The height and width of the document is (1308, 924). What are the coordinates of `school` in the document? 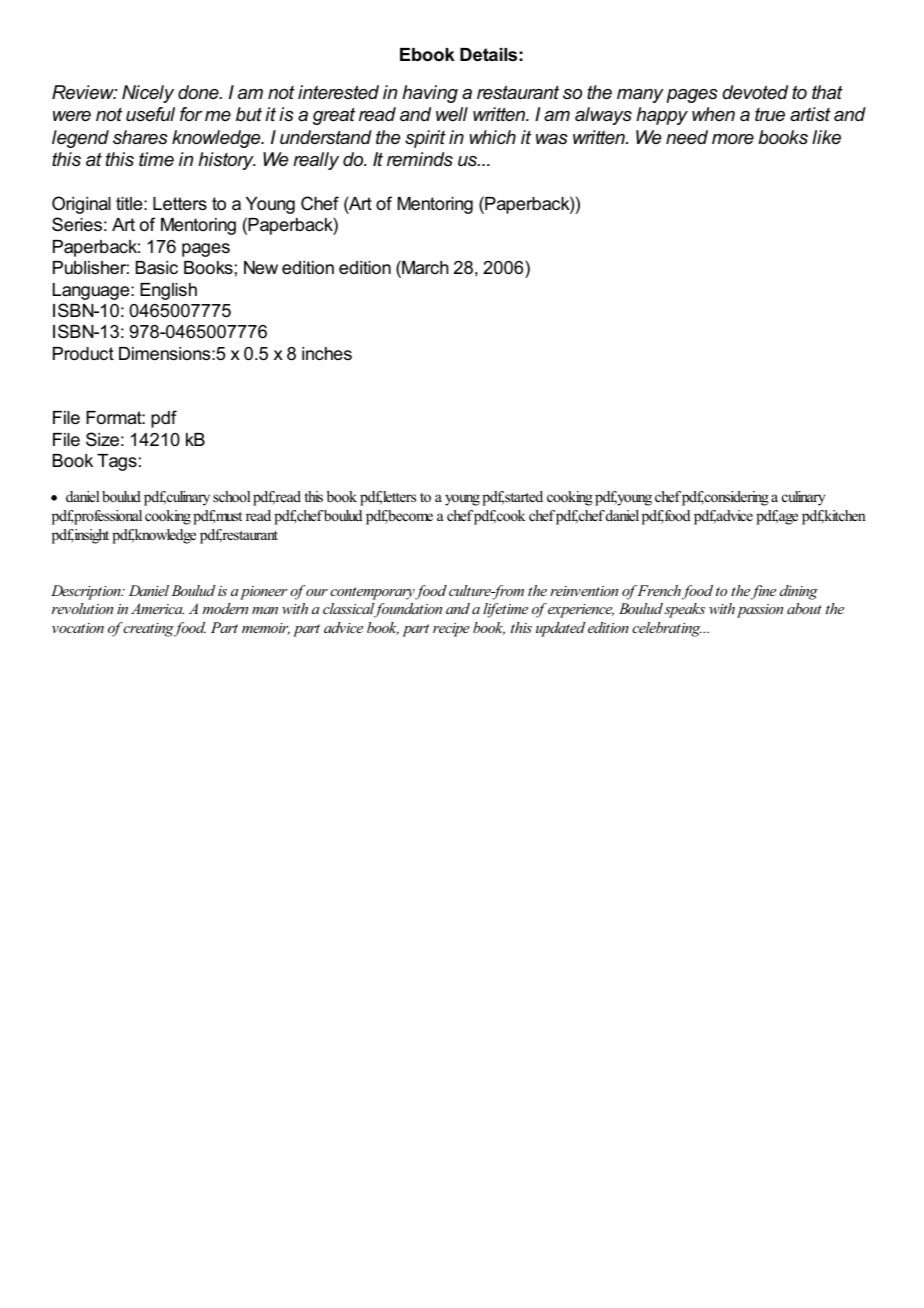 It's located at (232, 496).
